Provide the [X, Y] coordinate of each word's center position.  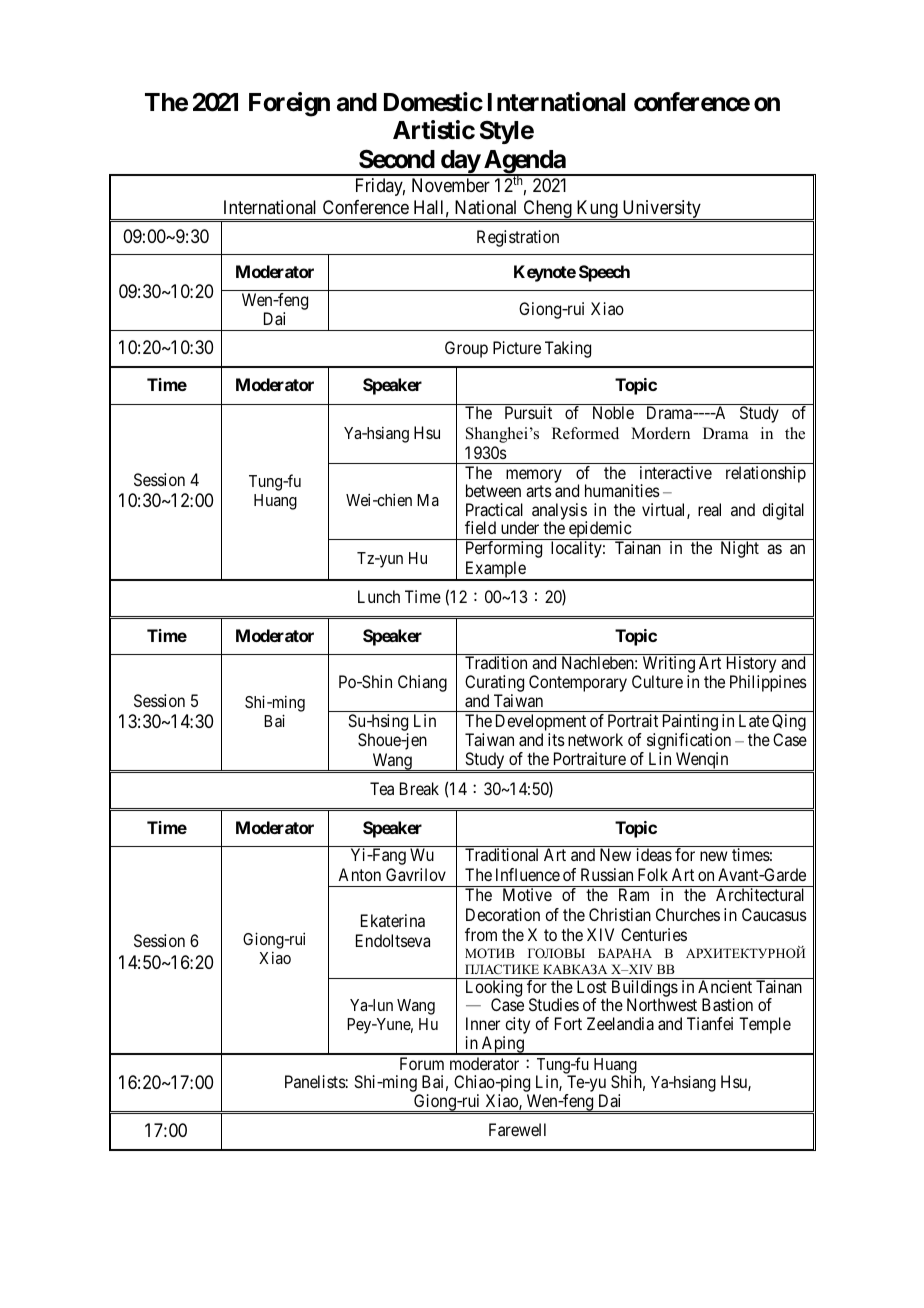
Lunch [379, 596]
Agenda [524, 163]
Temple [765, 1025]
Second [397, 159]
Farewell [517, 1129]
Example [495, 571]
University [661, 210]
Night [740, 549]
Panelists [315, 1081]
